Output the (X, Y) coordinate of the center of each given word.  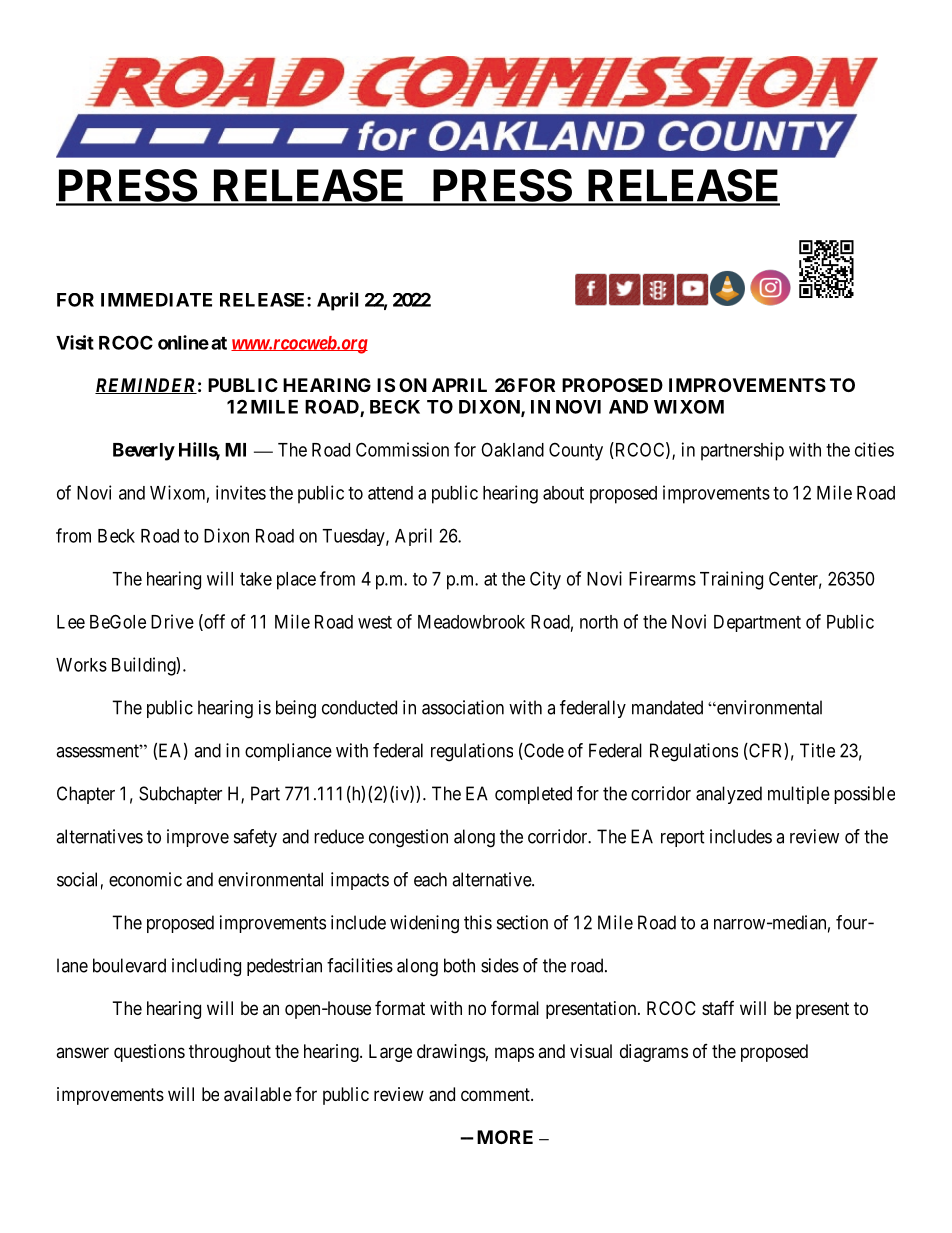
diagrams (654, 1053)
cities (874, 449)
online (183, 342)
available (258, 1094)
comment (496, 1094)
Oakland (512, 450)
